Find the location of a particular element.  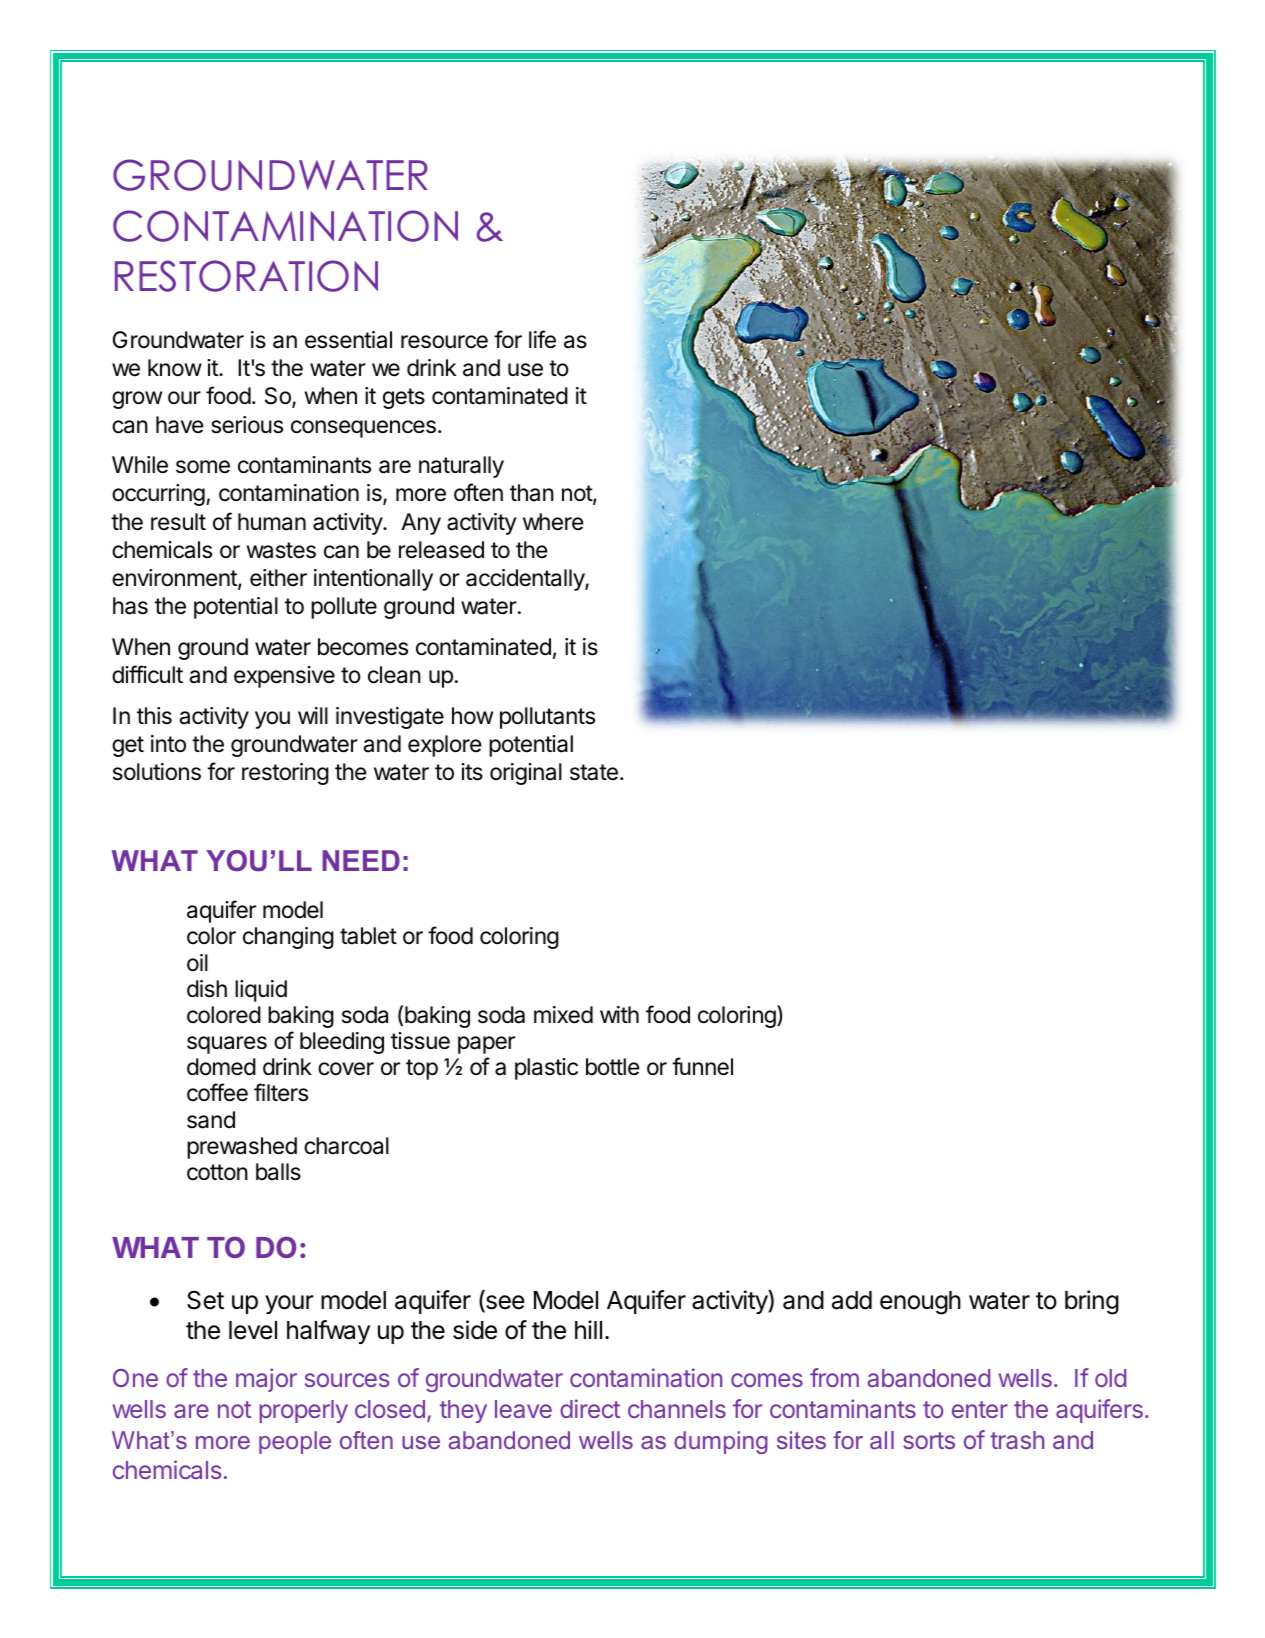

enter is located at coordinates (980, 1409).
